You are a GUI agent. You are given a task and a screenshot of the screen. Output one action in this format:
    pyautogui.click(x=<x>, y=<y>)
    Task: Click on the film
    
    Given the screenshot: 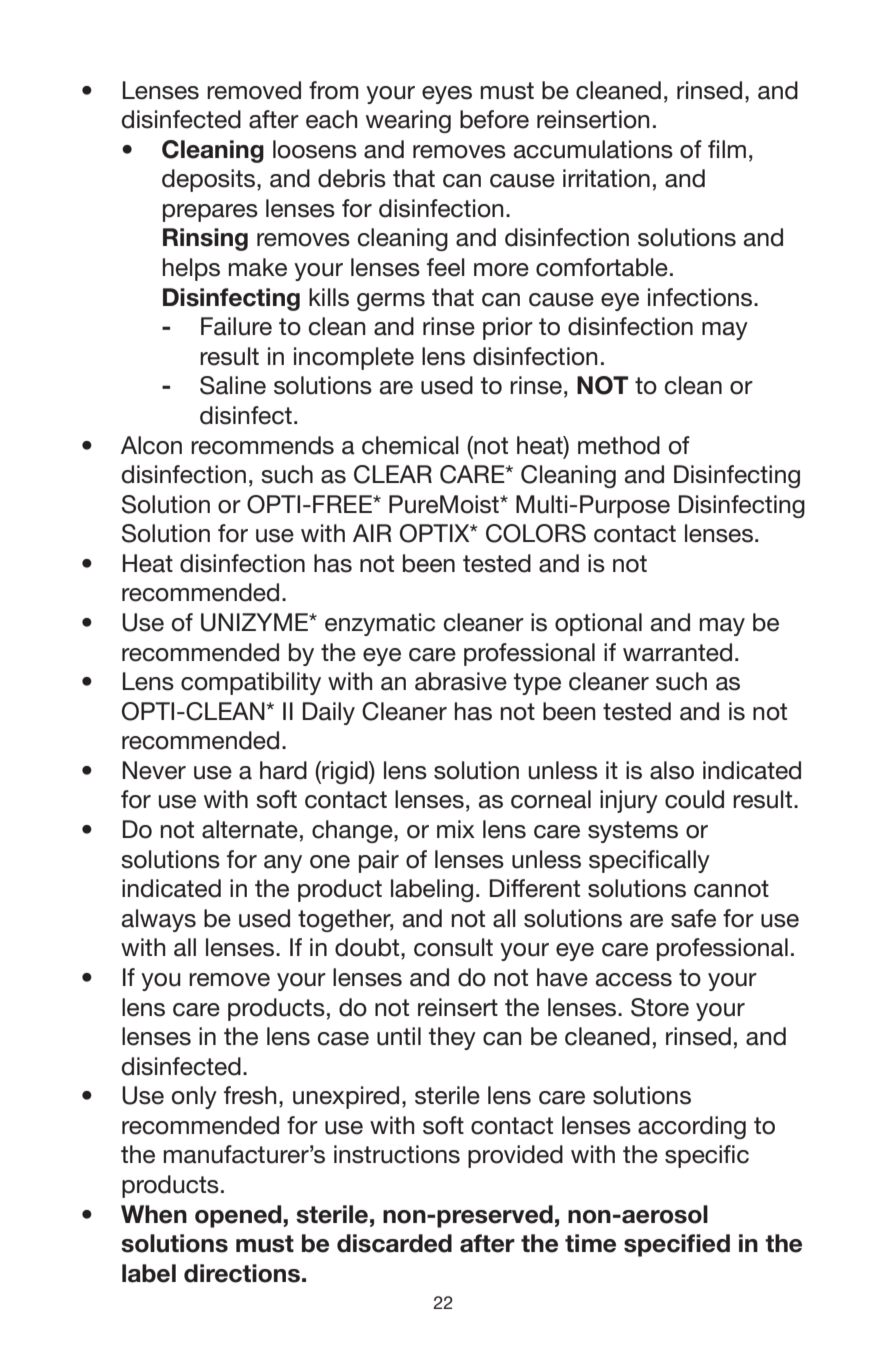 What is the action you would take?
    pyautogui.click(x=727, y=149)
